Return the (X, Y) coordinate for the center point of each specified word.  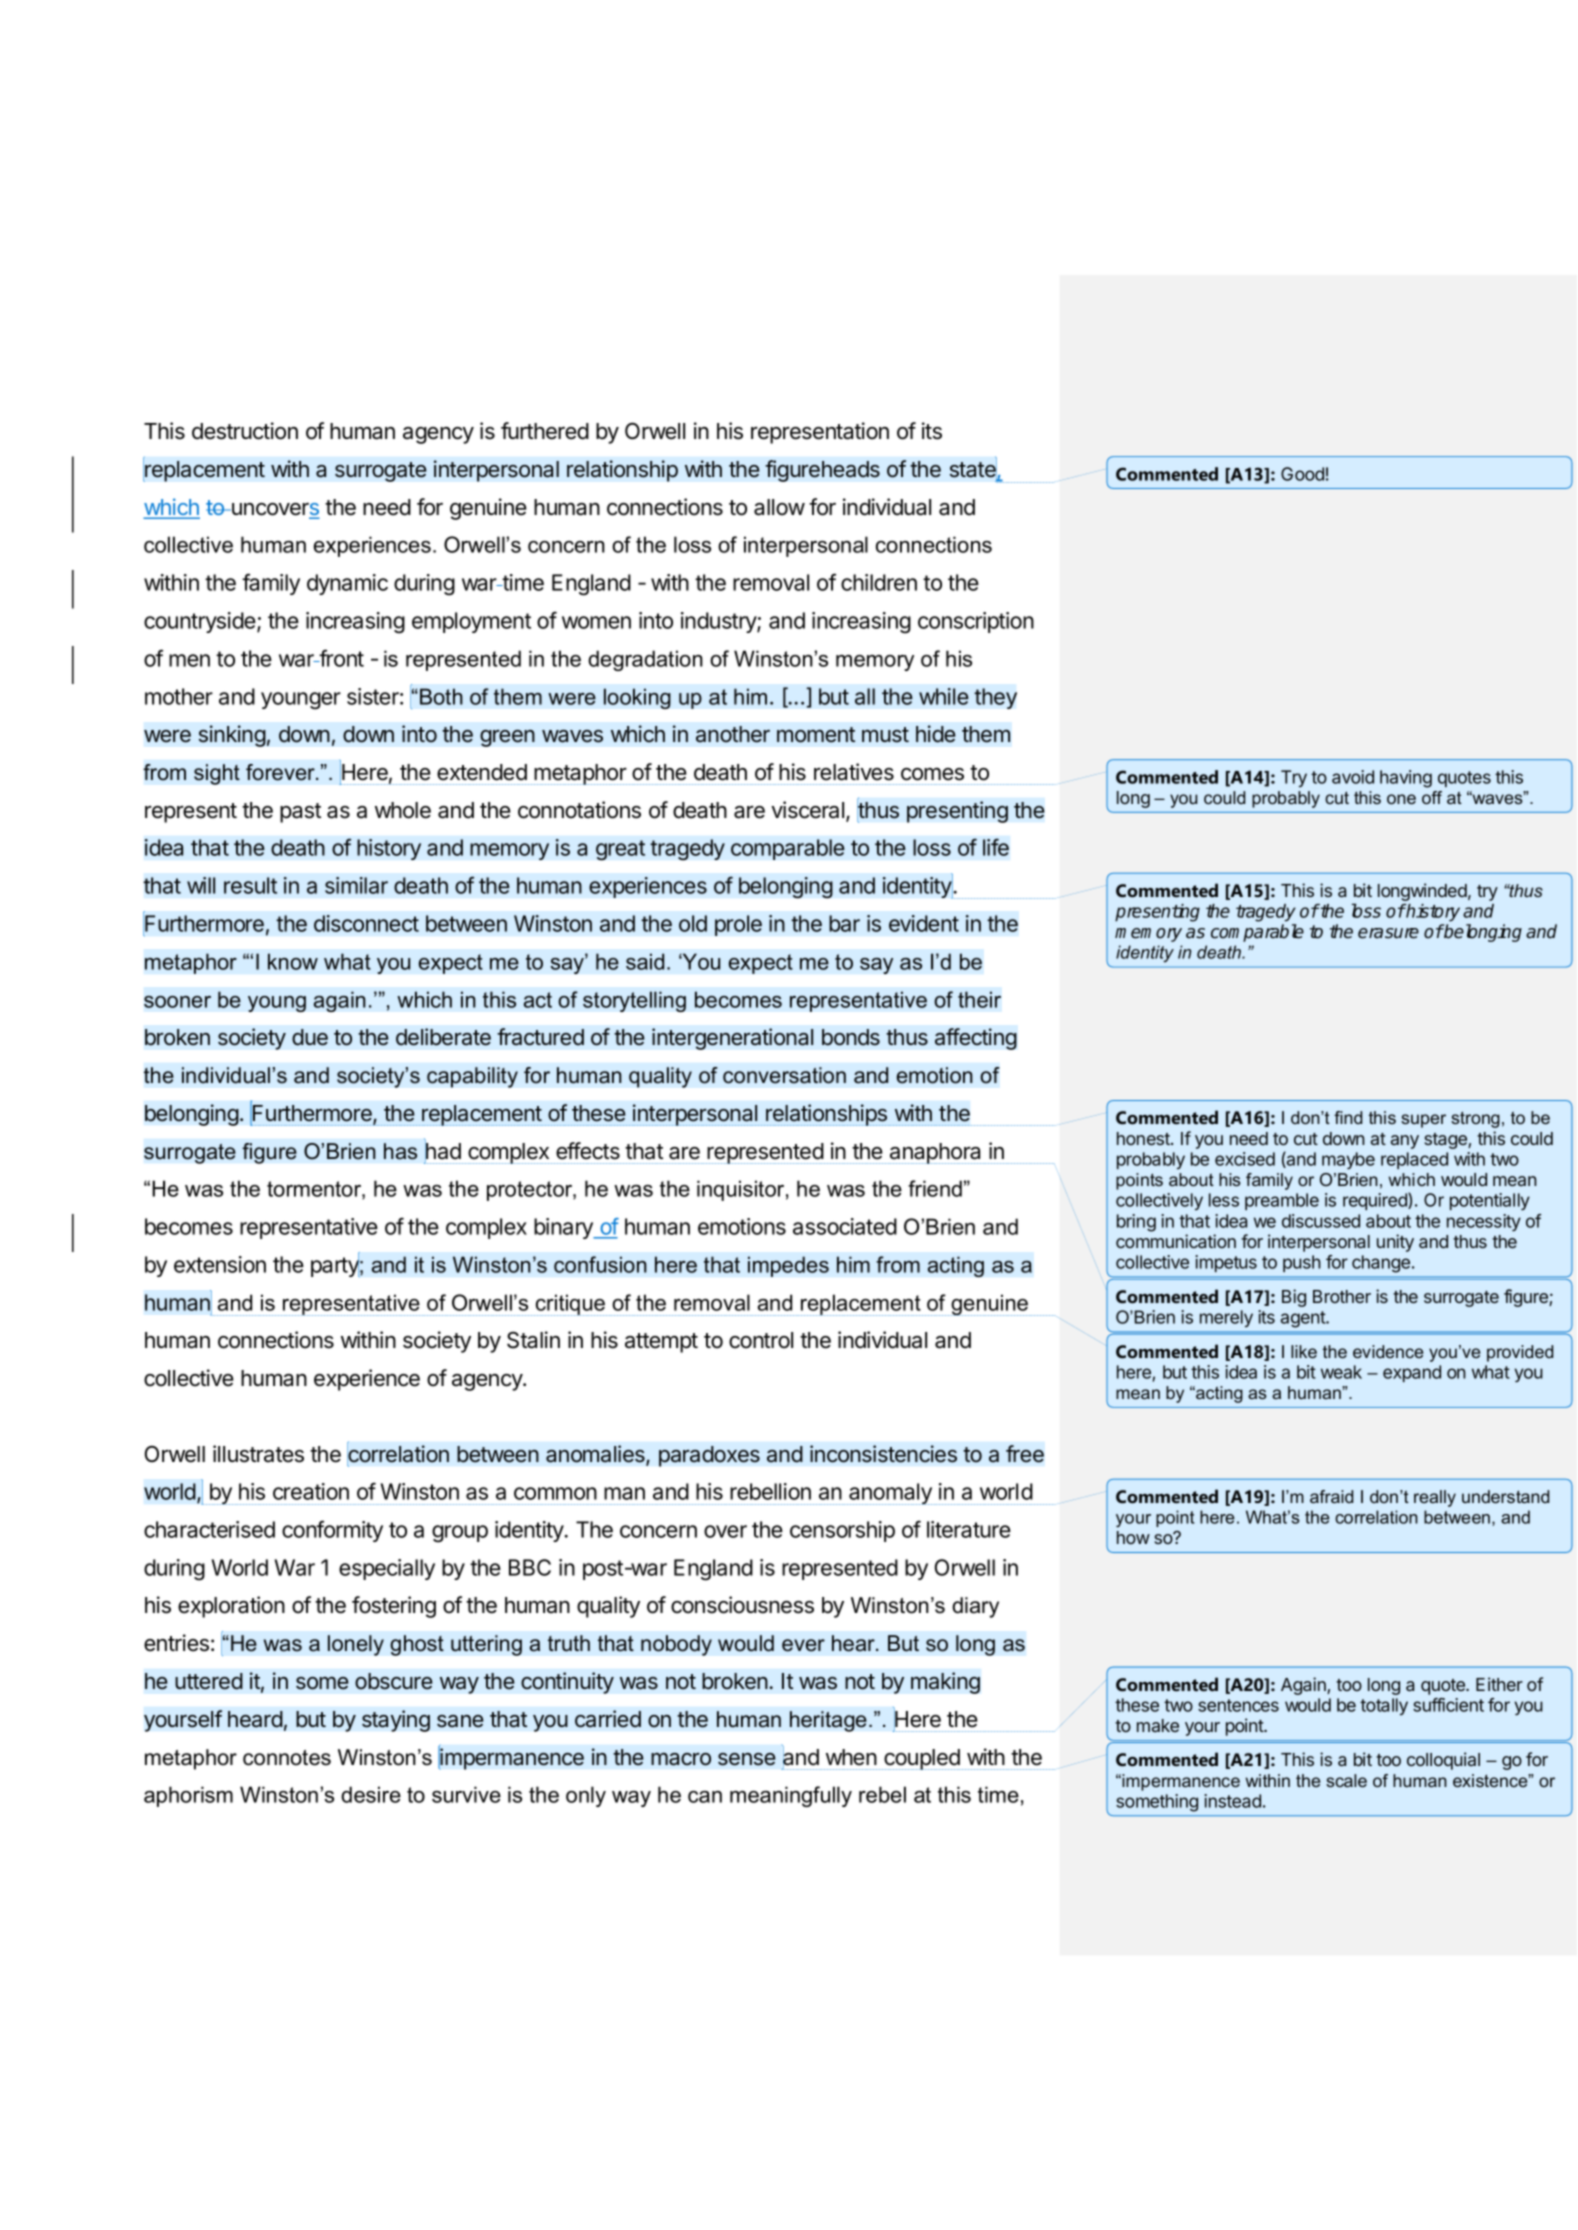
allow (779, 507)
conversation (784, 1075)
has (400, 1151)
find (1348, 1117)
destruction (245, 431)
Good (1302, 474)
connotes (287, 1758)
